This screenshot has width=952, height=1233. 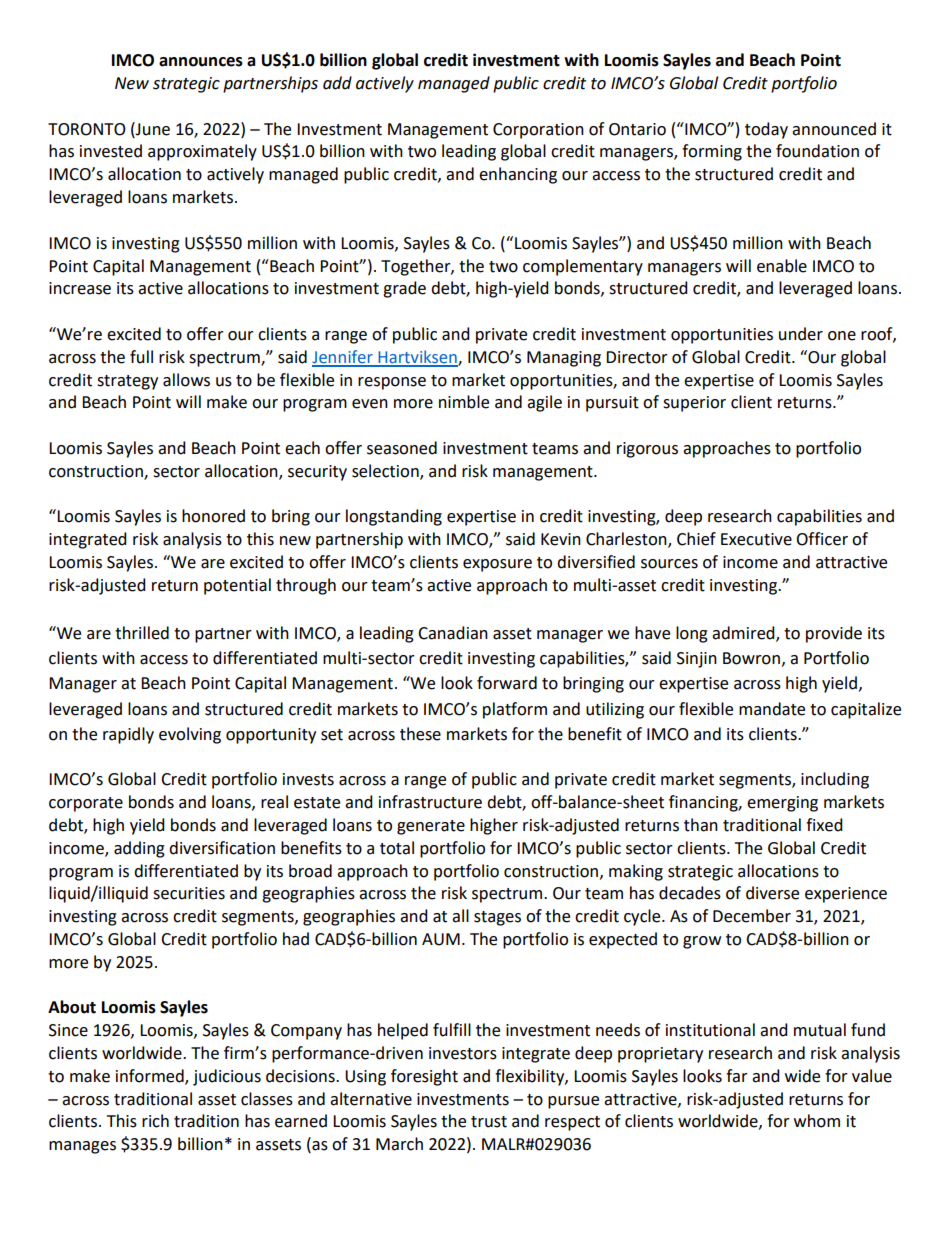 I want to click on announces, so click(x=201, y=62).
